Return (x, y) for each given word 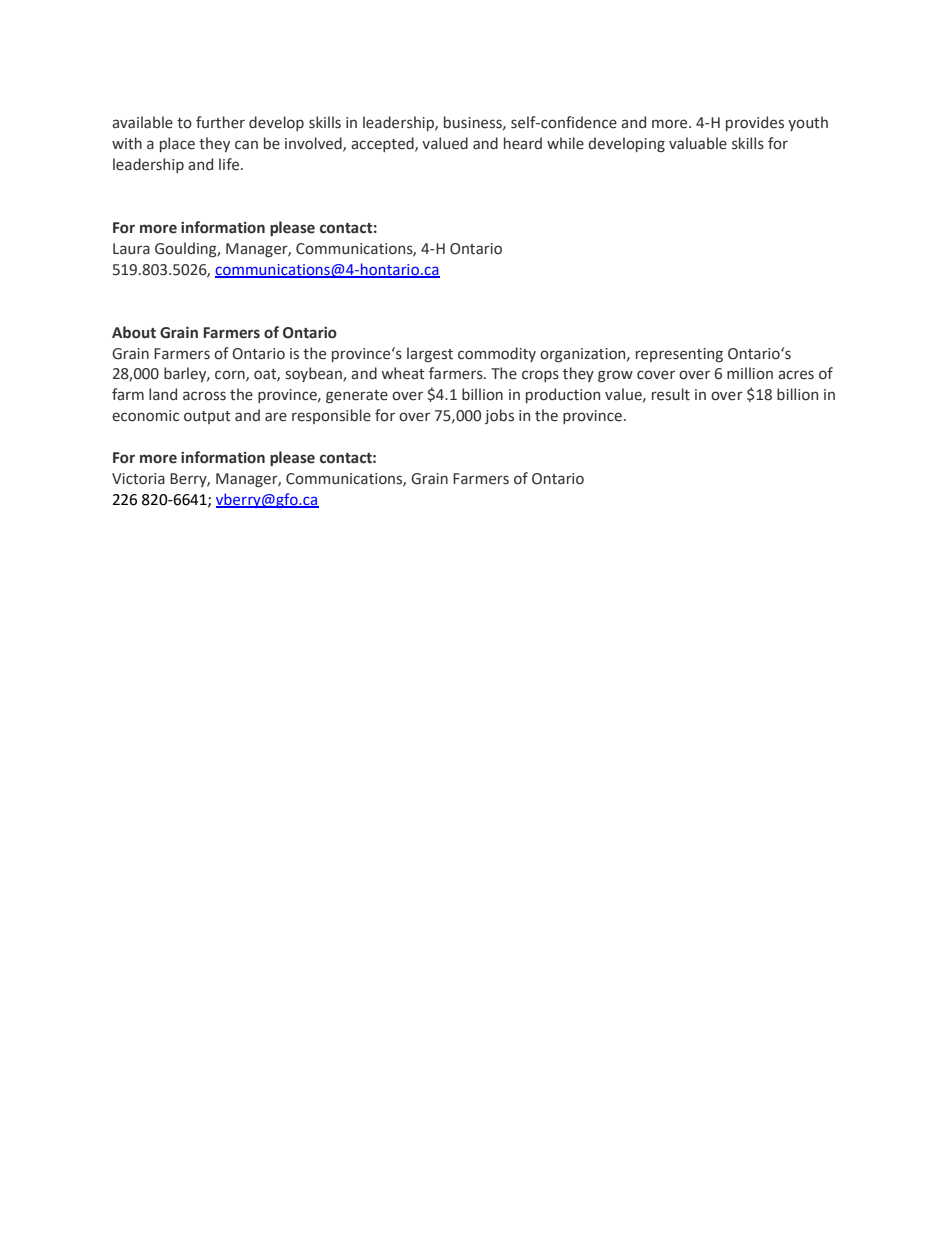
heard (523, 143)
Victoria (138, 479)
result (671, 394)
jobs (499, 416)
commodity (497, 354)
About (134, 332)
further (220, 122)
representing (679, 355)
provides (755, 123)
